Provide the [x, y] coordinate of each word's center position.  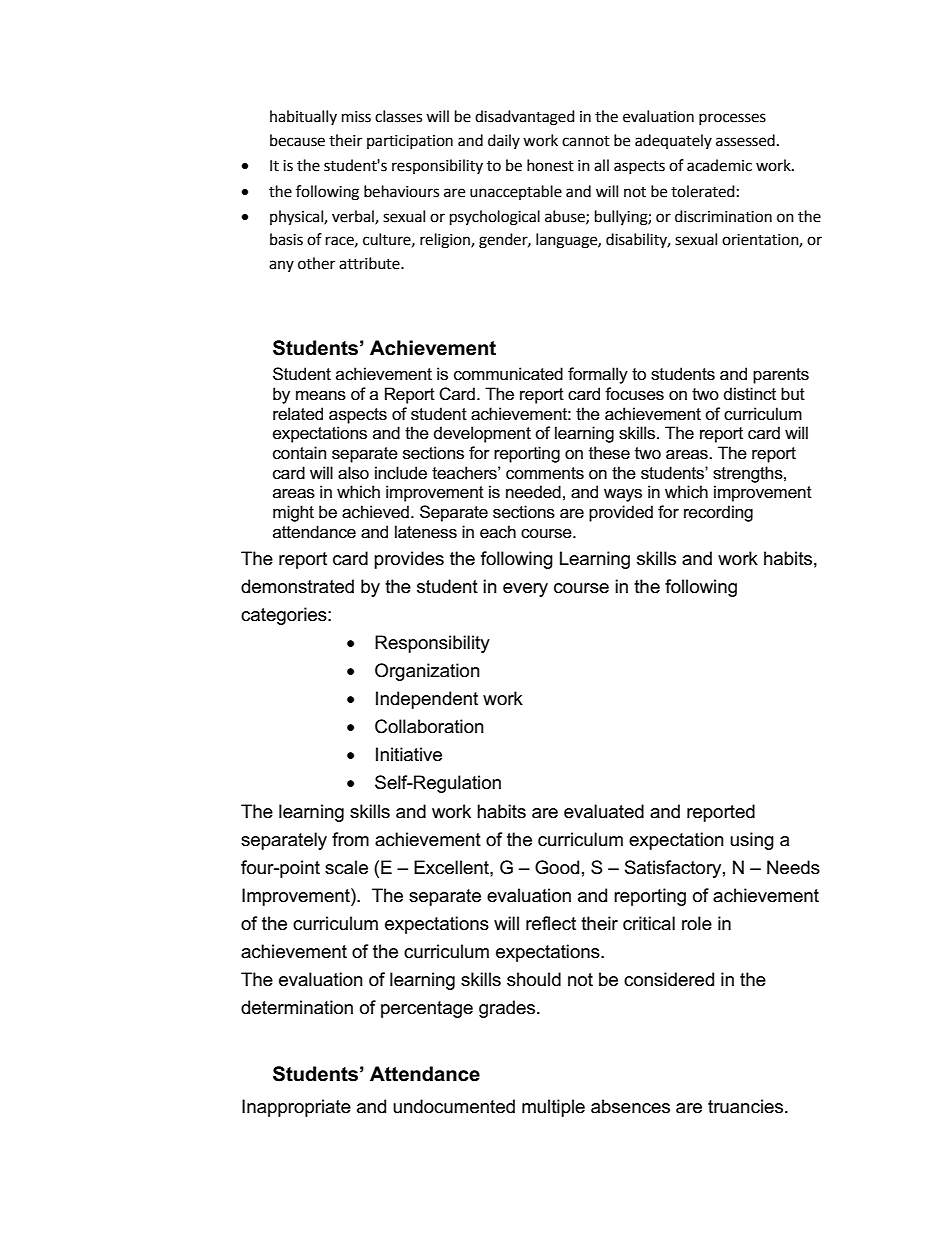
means [321, 396]
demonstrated [297, 586]
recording [718, 513]
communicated [508, 374]
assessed [745, 140]
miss [356, 117]
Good [557, 867]
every [525, 590]
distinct [750, 394]
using [752, 841]
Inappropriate [296, 1108]
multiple [553, 1108]
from [350, 839]
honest [550, 165]
